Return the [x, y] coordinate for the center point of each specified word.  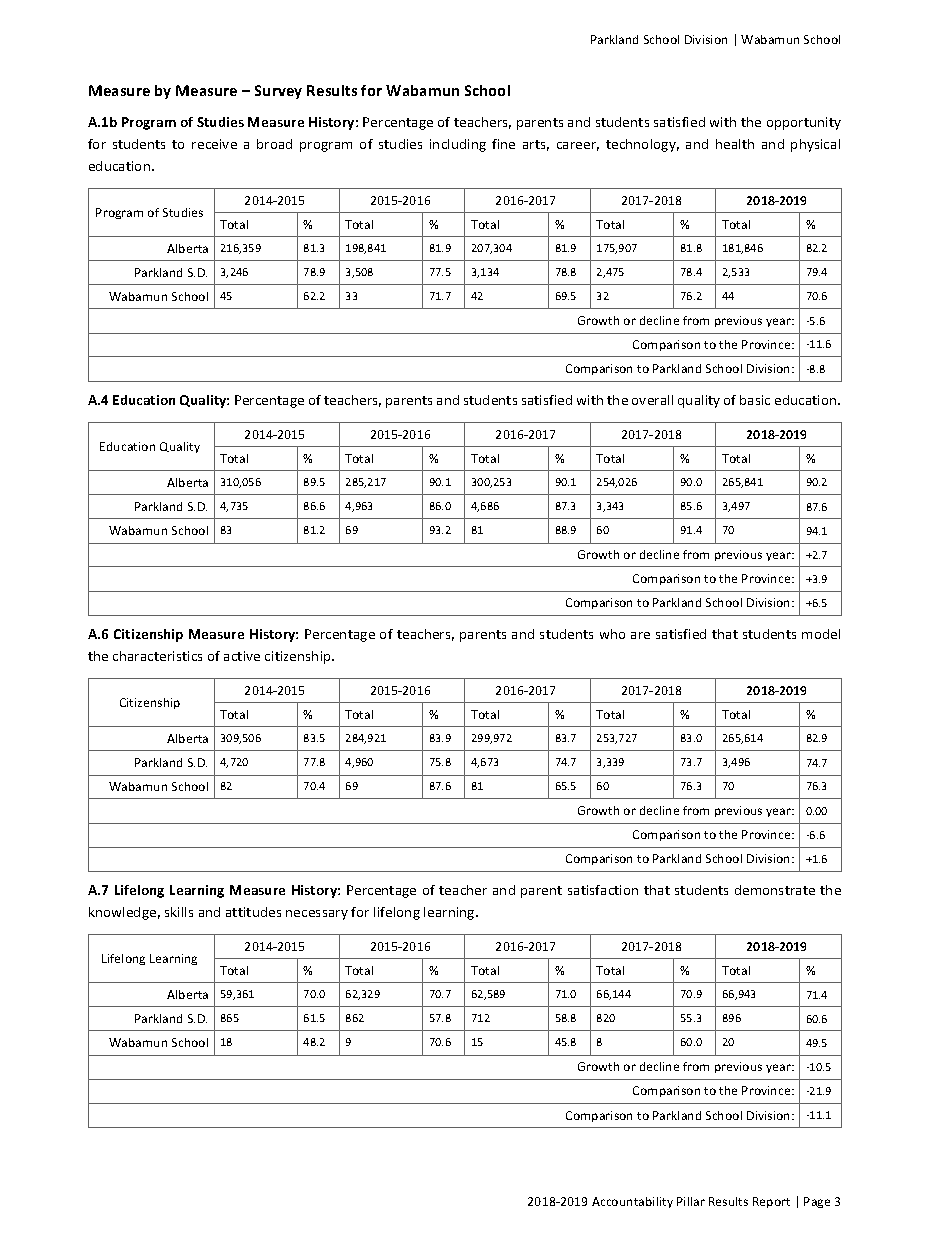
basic [755, 400]
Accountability [632, 1202]
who [612, 634]
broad [274, 144]
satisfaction [603, 890]
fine [503, 144]
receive [214, 144]
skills [179, 912]
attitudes [253, 912]
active [242, 656]
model [821, 634]
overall [652, 400]
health [735, 144]
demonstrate [775, 890]
